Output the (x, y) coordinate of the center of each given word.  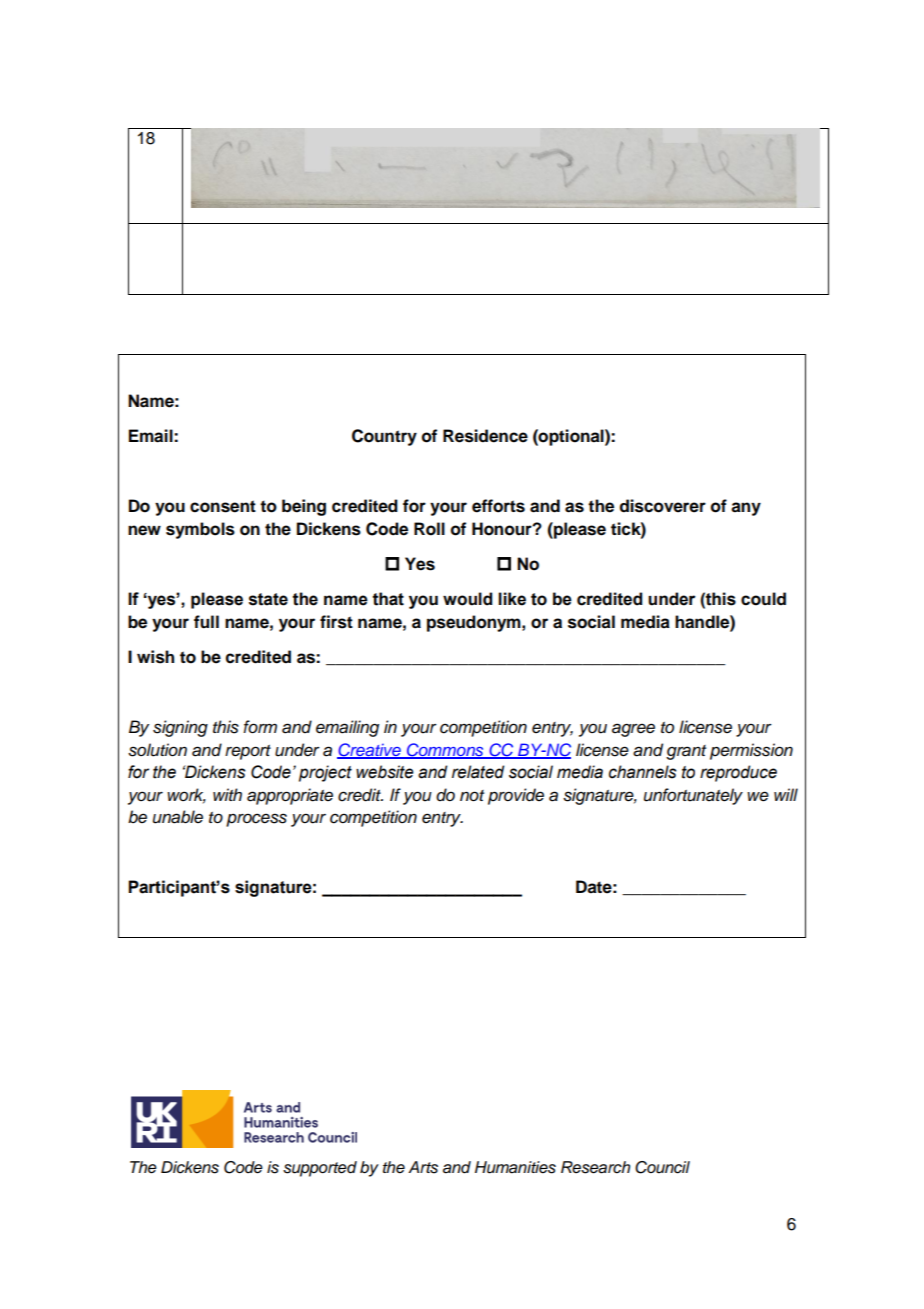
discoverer (663, 506)
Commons (445, 750)
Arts (423, 1167)
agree (633, 730)
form (260, 727)
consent (223, 506)
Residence (485, 436)
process (256, 820)
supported (320, 1169)
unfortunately (693, 796)
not (472, 796)
